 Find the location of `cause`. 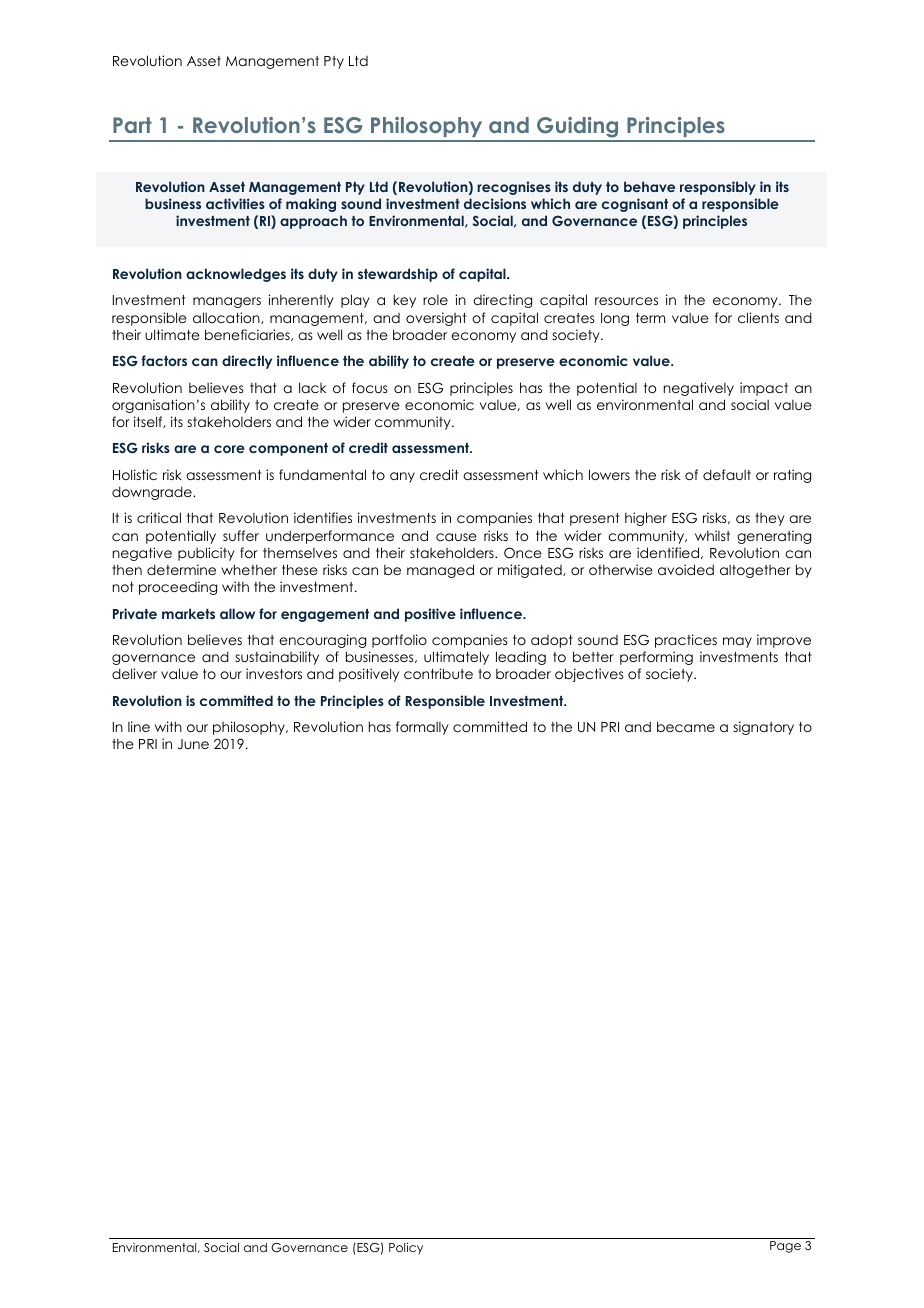

cause is located at coordinates (456, 537).
